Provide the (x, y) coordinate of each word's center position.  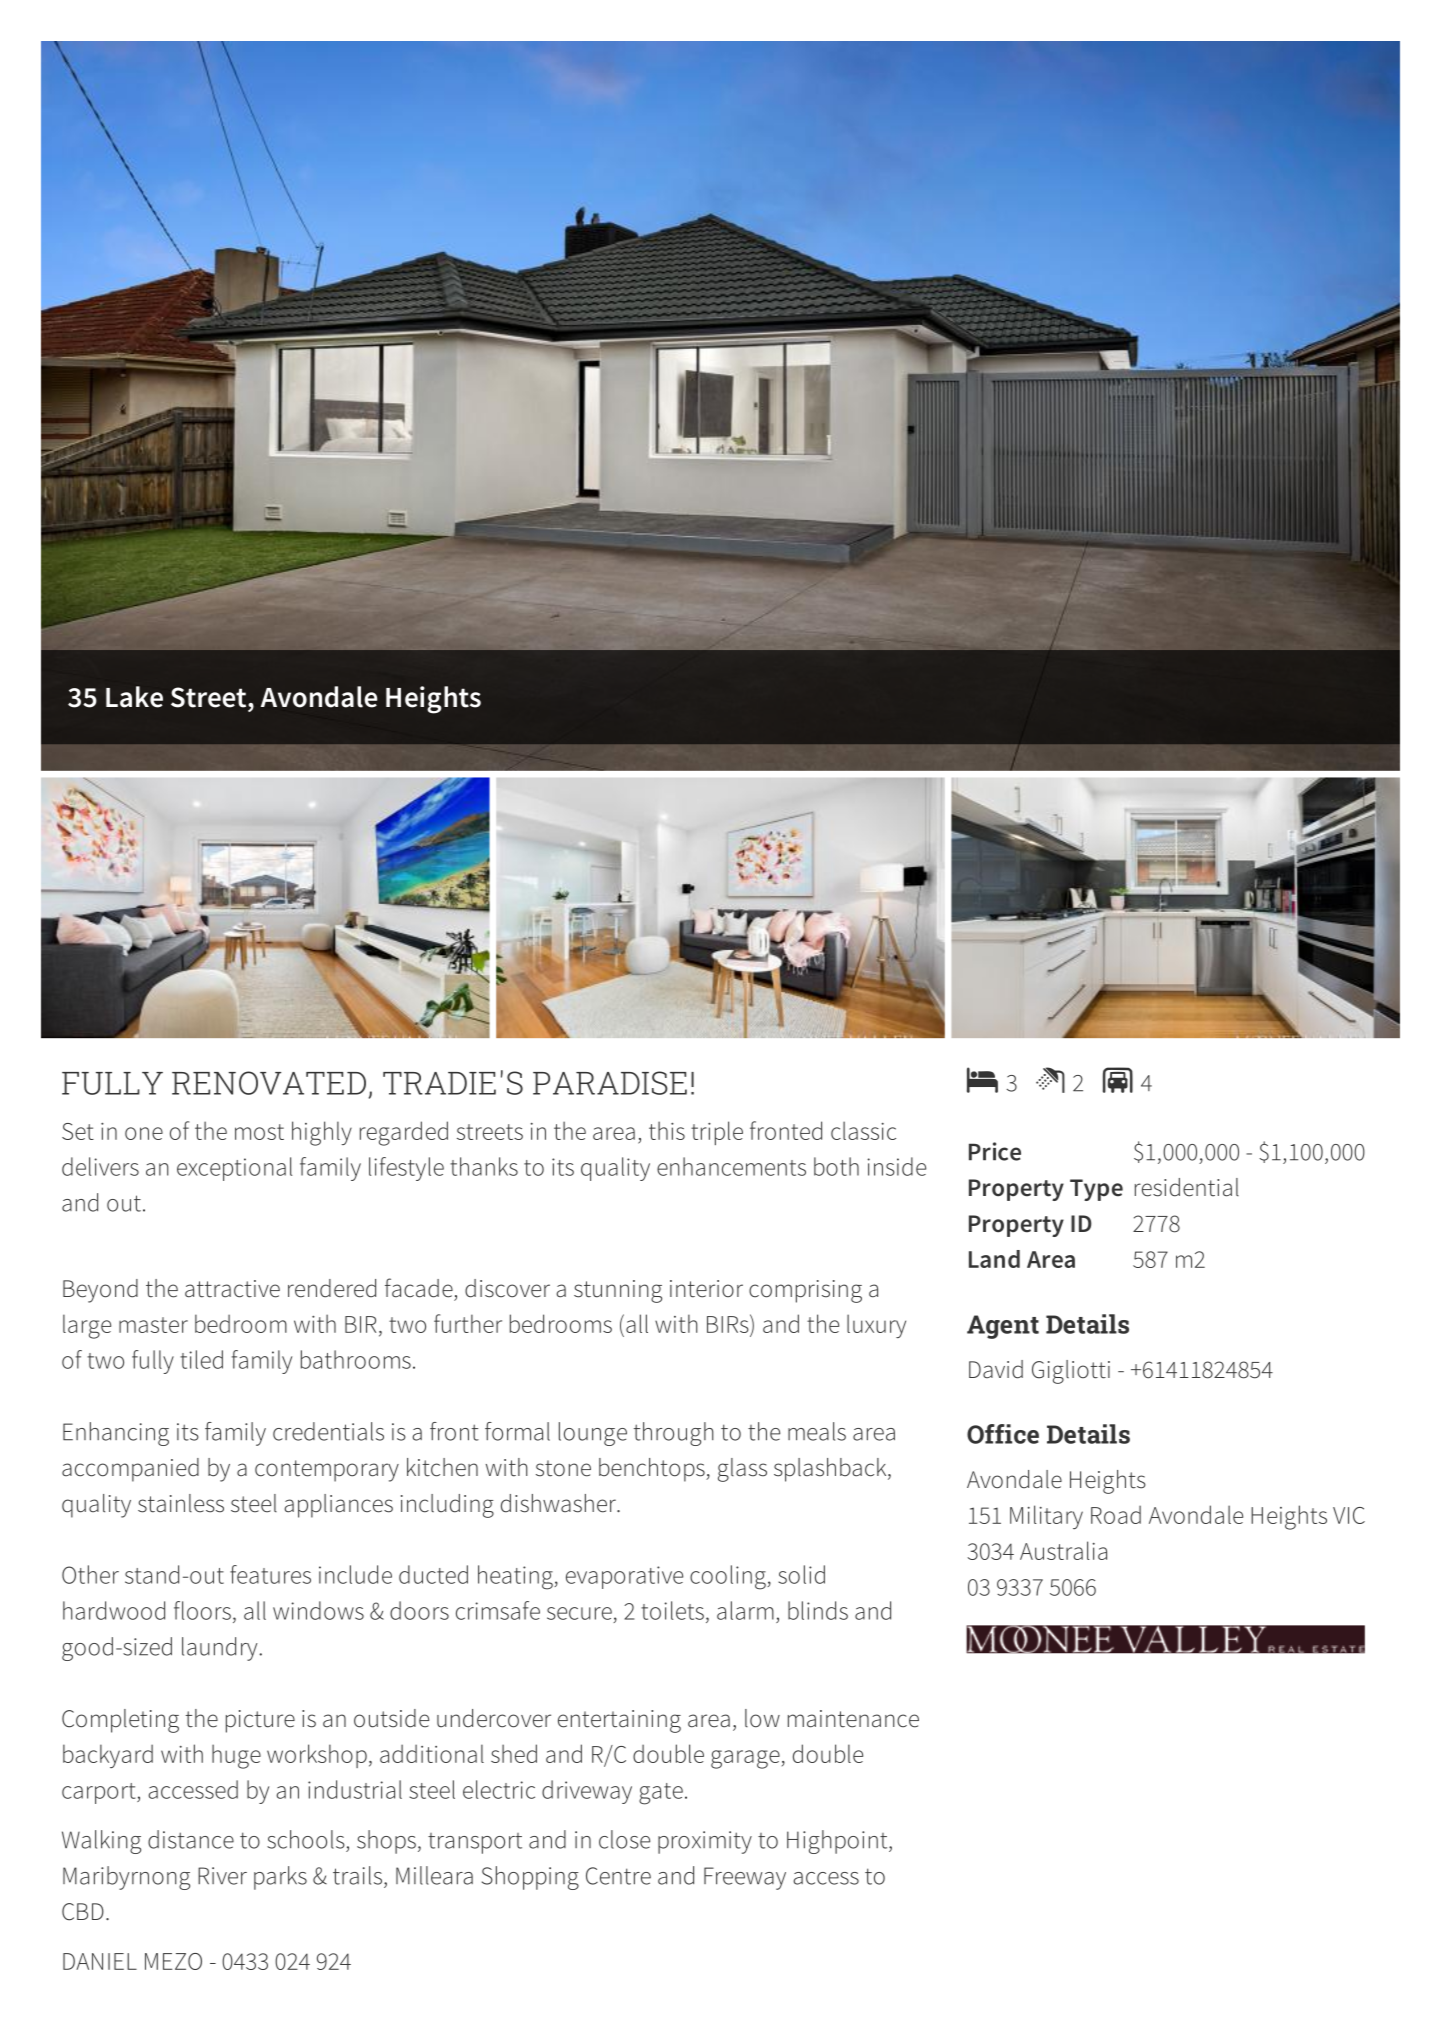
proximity (705, 1842)
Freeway (745, 1878)
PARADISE (610, 1083)
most (259, 1132)
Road (1116, 1514)
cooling (729, 1577)
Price (995, 1151)
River (222, 1876)
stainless (181, 1503)
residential (1187, 1187)
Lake (134, 697)
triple (717, 1133)
